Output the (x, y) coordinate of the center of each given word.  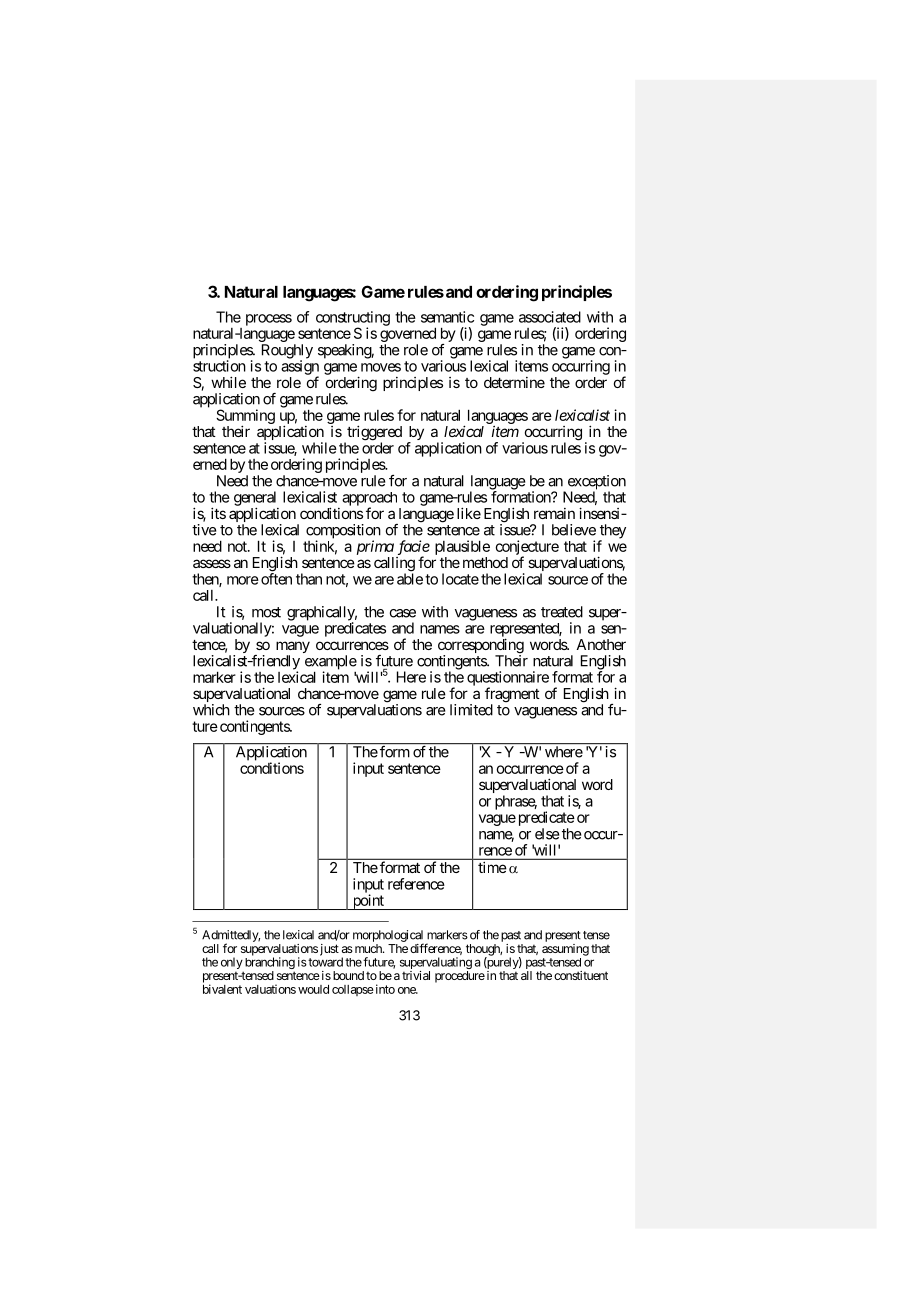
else (547, 834)
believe (574, 530)
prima (375, 547)
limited (471, 710)
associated (550, 317)
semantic (447, 317)
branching (269, 964)
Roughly (287, 352)
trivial (416, 975)
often (276, 579)
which (211, 710)
